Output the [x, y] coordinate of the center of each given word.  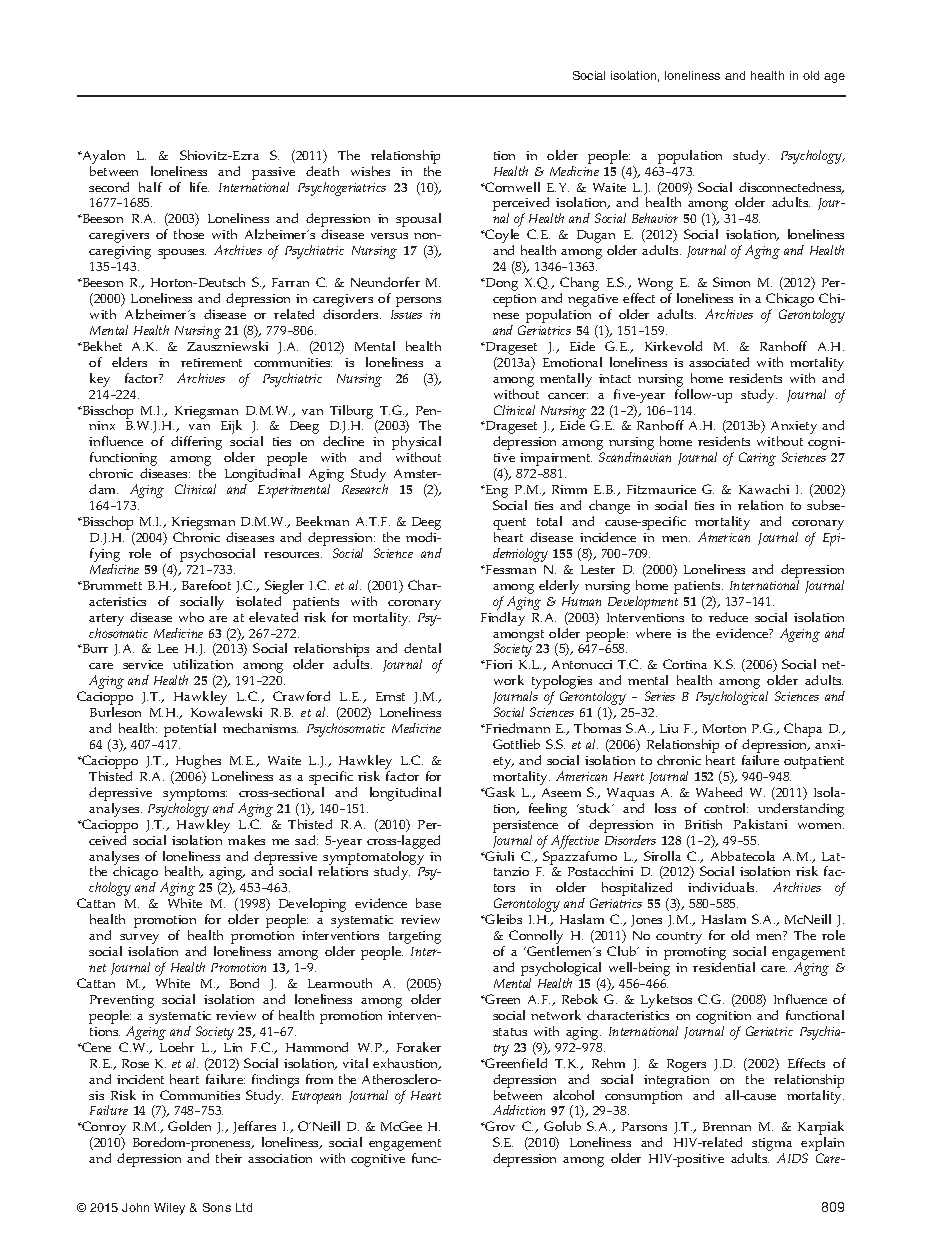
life [199, 187]
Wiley [169, 1209]
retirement [211, 362]
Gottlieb [516, 744]
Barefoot [206, 585]
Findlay [503, 619]
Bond [244, 983]
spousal [418, 220]
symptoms [195, 796]
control [726, 808]
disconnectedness [791, 188]
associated [719, 362]
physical [416, 444]
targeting [415, 939]
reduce [728, 617]
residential [724, 967]
